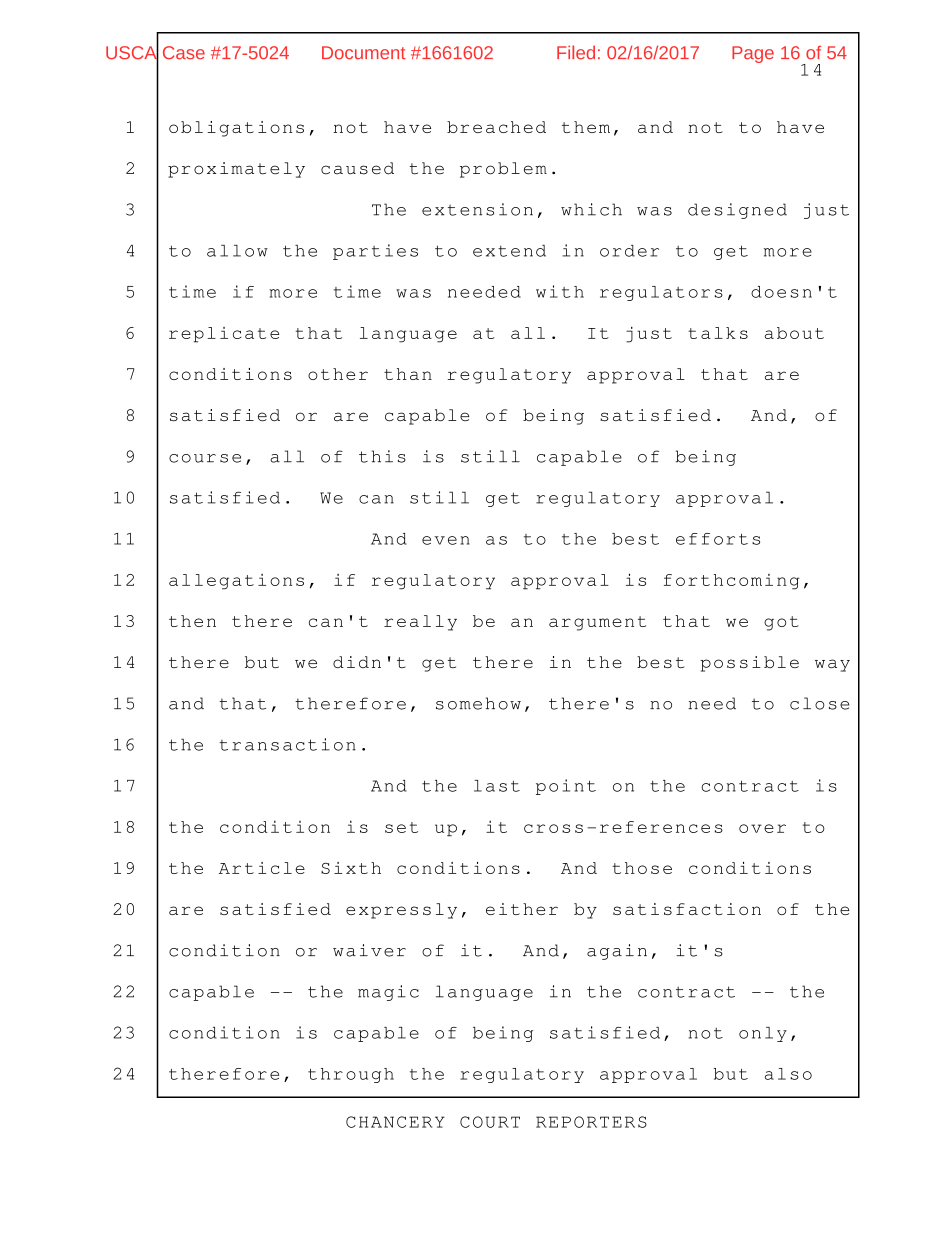  Describe the element at coordinates (490, 1122) in the screenshot. I see `COURT` at that location.
